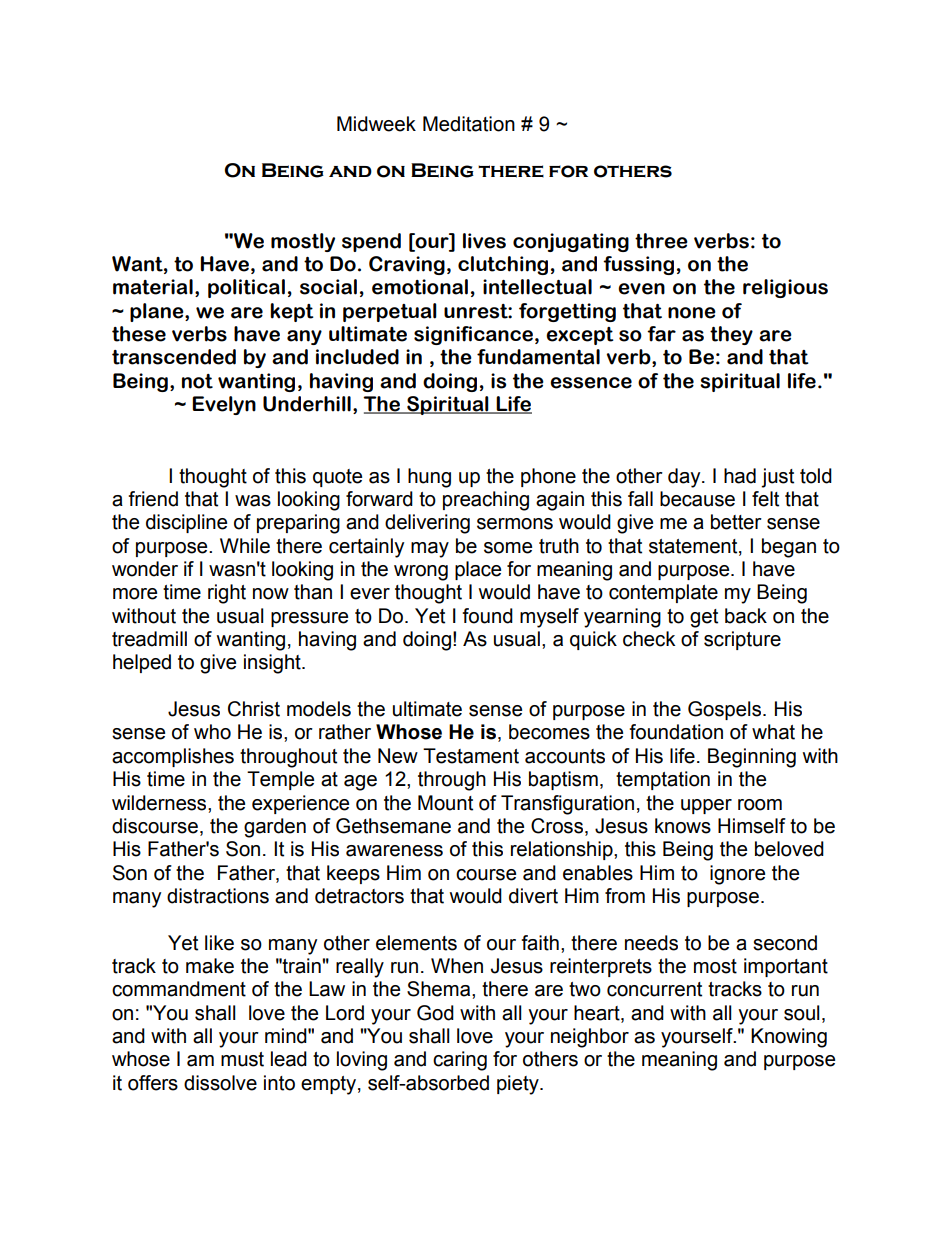 The width and height of the screenshot is (952, 1233). I want to click on place, so click(478, 570).
